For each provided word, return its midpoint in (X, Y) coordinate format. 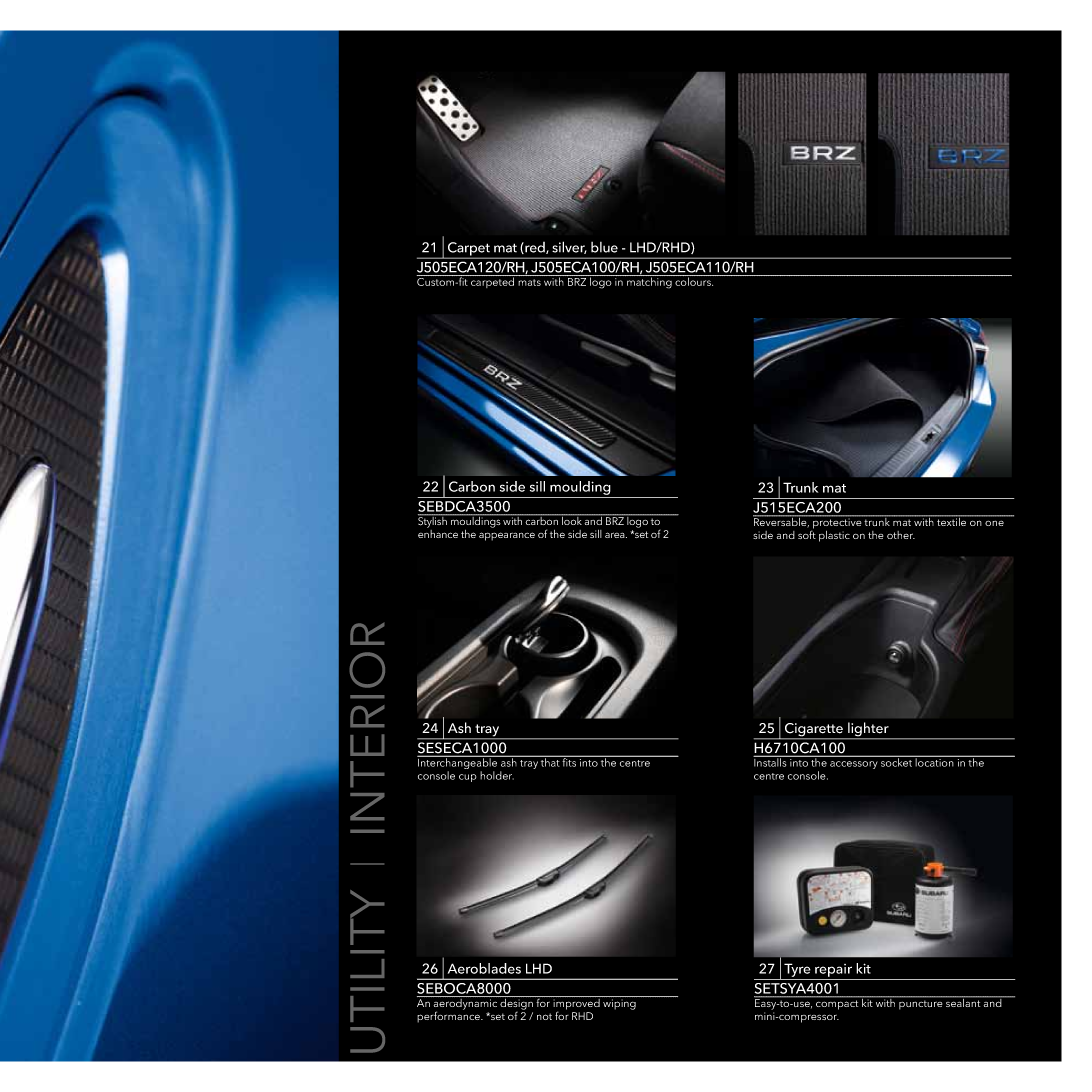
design (517, 1003)
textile (952, 521)
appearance (507, 536)
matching (649, 282)
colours (693, 280)
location (935, 761)
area (616, 535)
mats (529, 282)
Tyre (797, 970)
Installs (771, 761)
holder (497, 775)
